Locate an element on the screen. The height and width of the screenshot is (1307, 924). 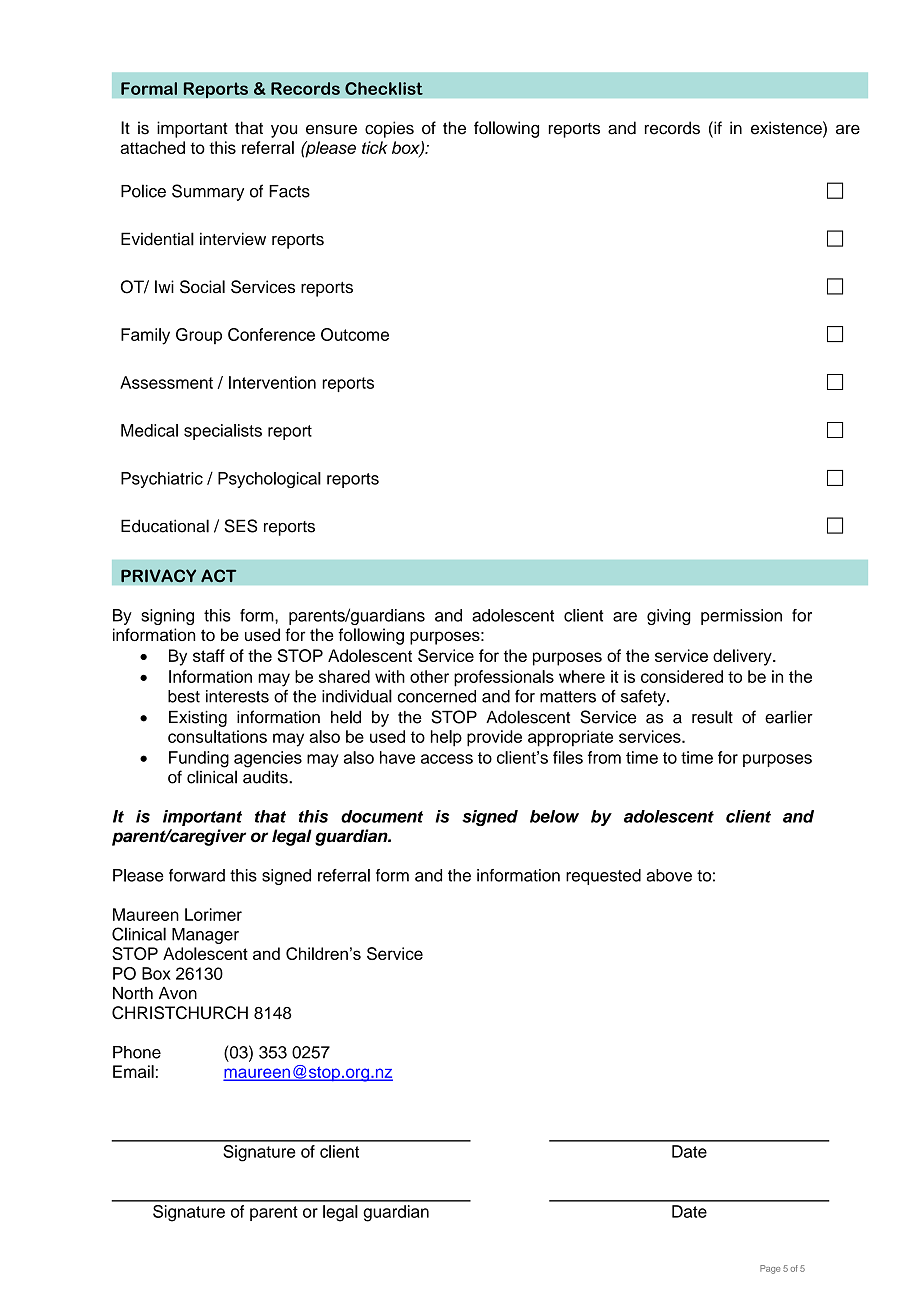
specialists is located at coordinates (223, 432).
